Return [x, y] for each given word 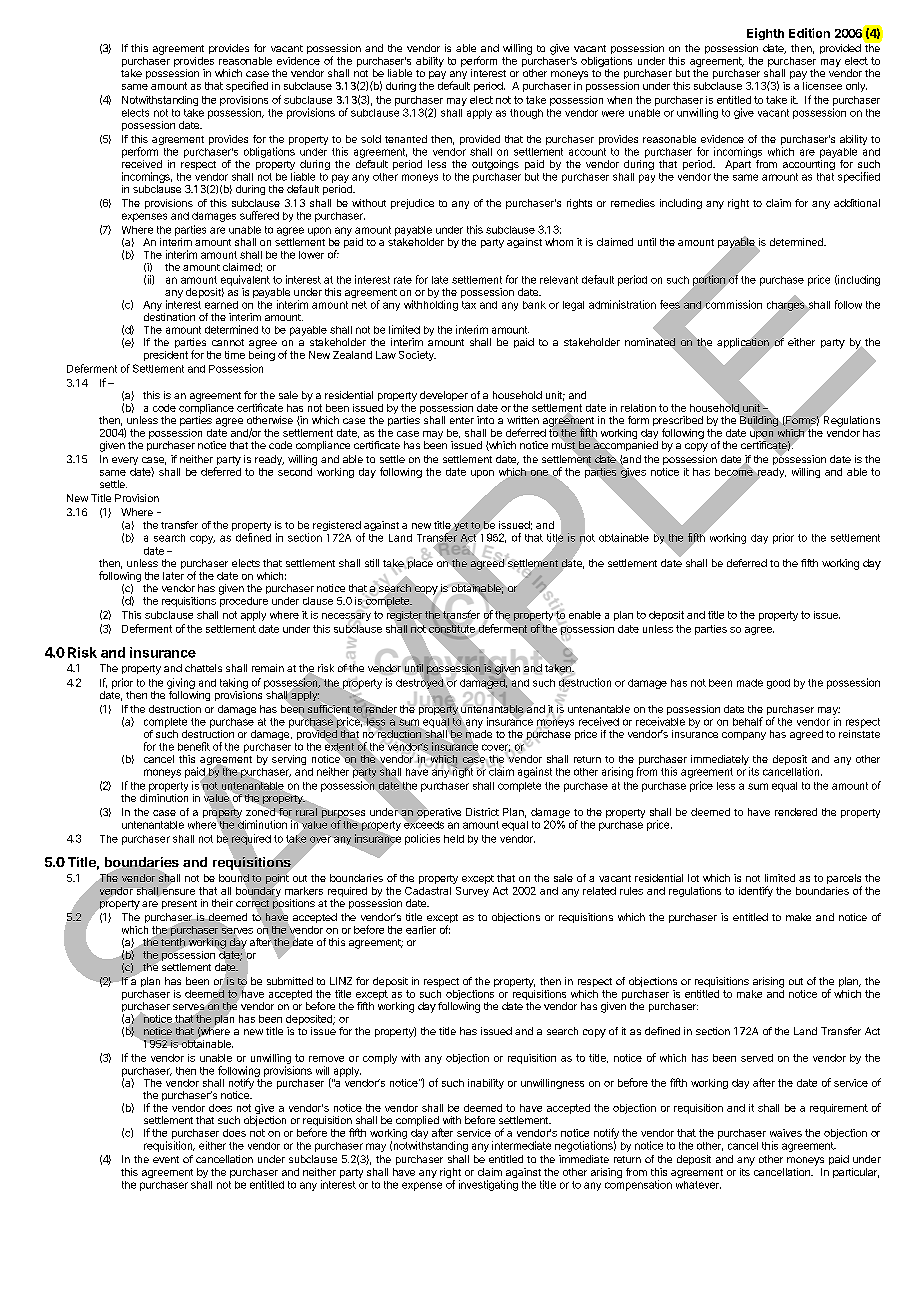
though [526, 114]
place [419, 563]
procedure [244, 602]
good [778, 684]
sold [371, 139]
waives [786, 1133]
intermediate [521, 1145]
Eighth [765, 34]
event [166, 1159]
